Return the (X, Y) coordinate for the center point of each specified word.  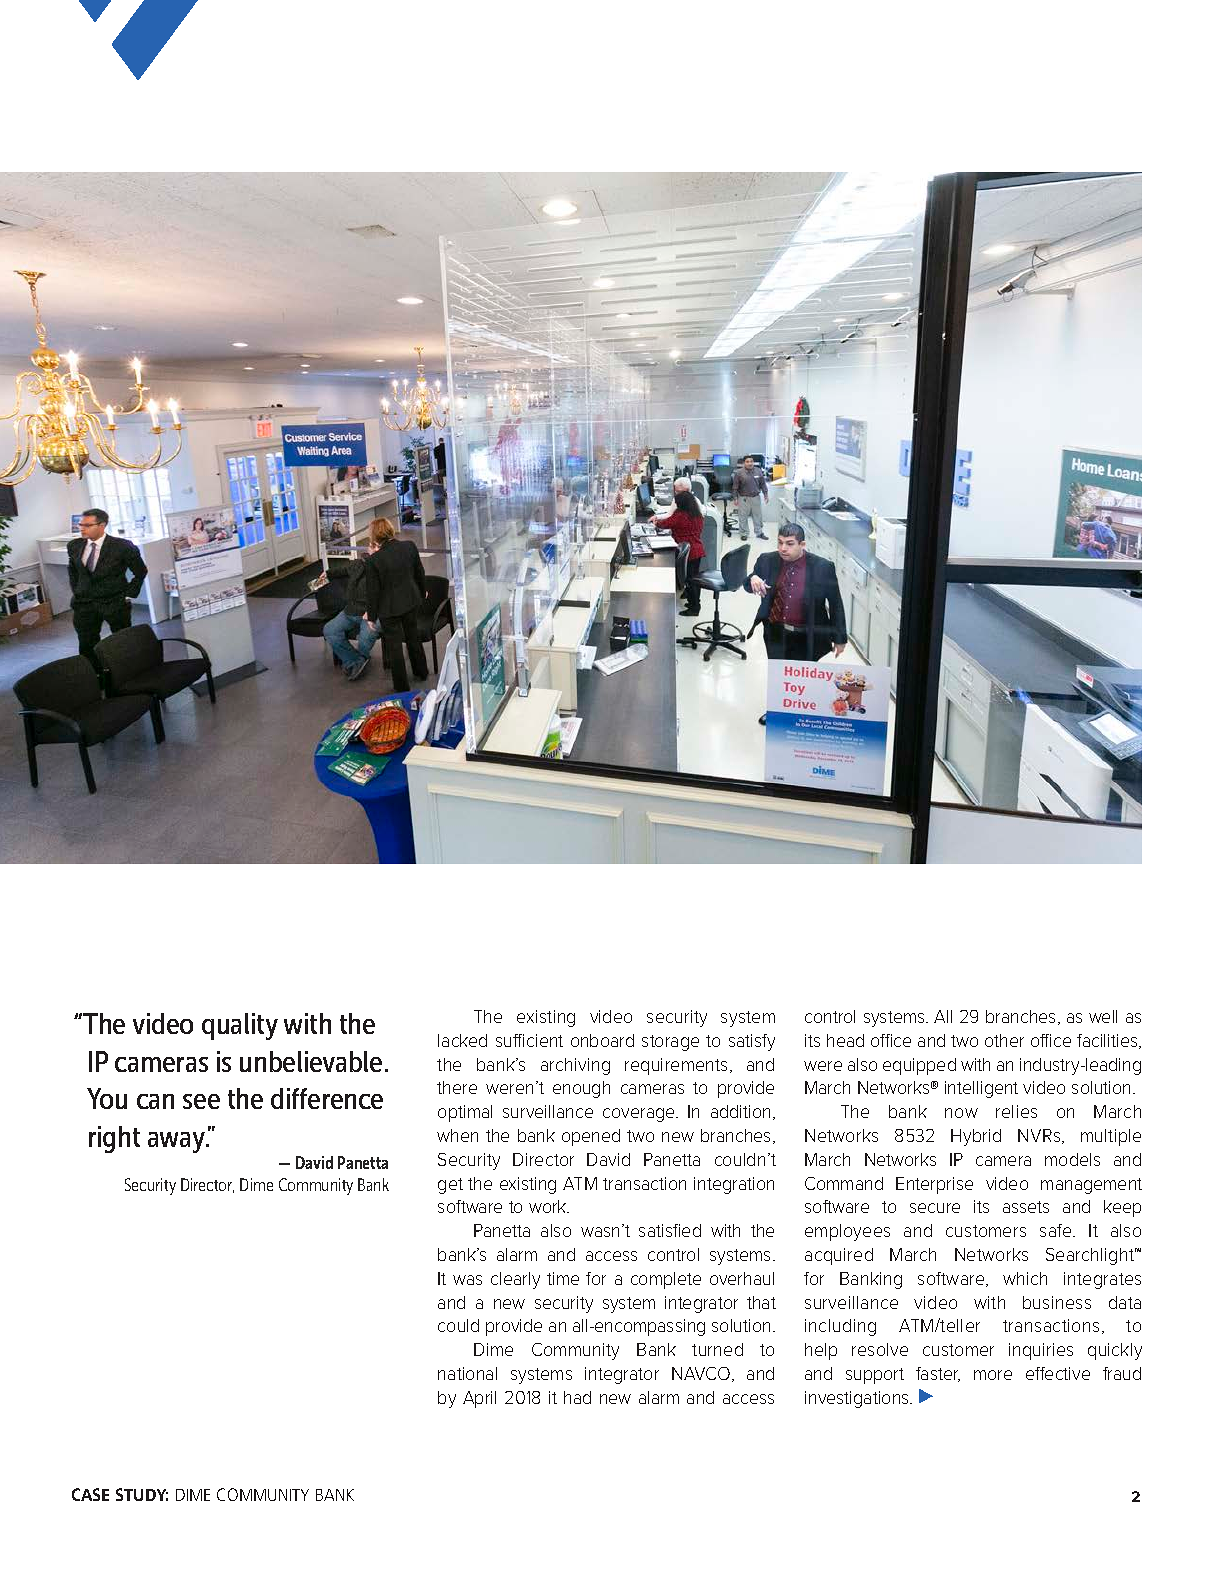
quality (240, 1026)
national (467, 1373)
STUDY (142, 1494)
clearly (515, 1280)
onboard (602, 1040)
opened (591, 1137)
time (563, 1278)
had (577, 1397)
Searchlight (1091, 1256)
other (1004, 1040)
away (177, 1142)
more (993, 1375)
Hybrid (976, 1137)
